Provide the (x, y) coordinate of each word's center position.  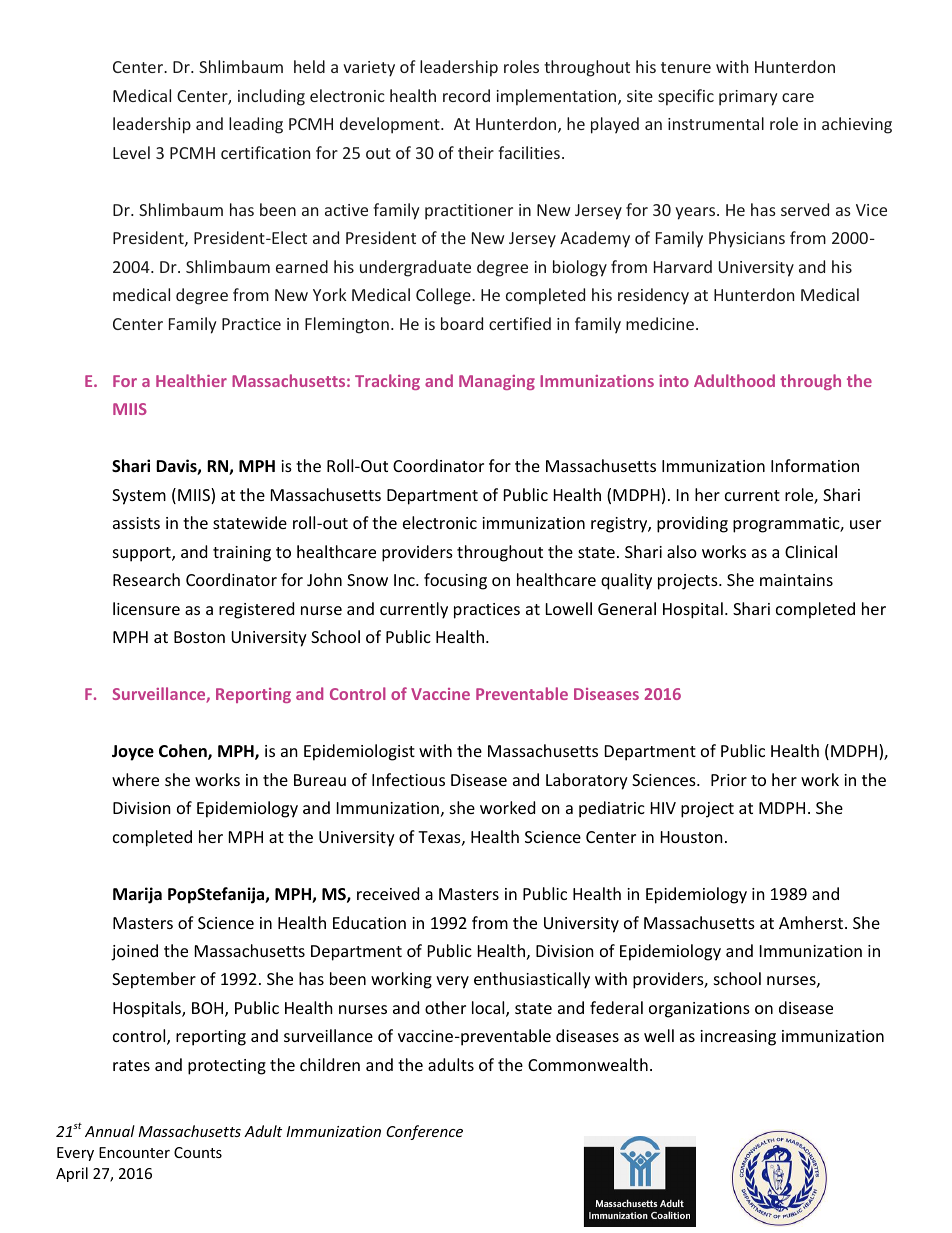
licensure (146, 608)
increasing (738, 1038)
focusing (455, 581)
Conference (424, 1132)
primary (748, 98)
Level (131, 152)
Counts (198, 1152)
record (466, 95)
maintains (796, 580)
